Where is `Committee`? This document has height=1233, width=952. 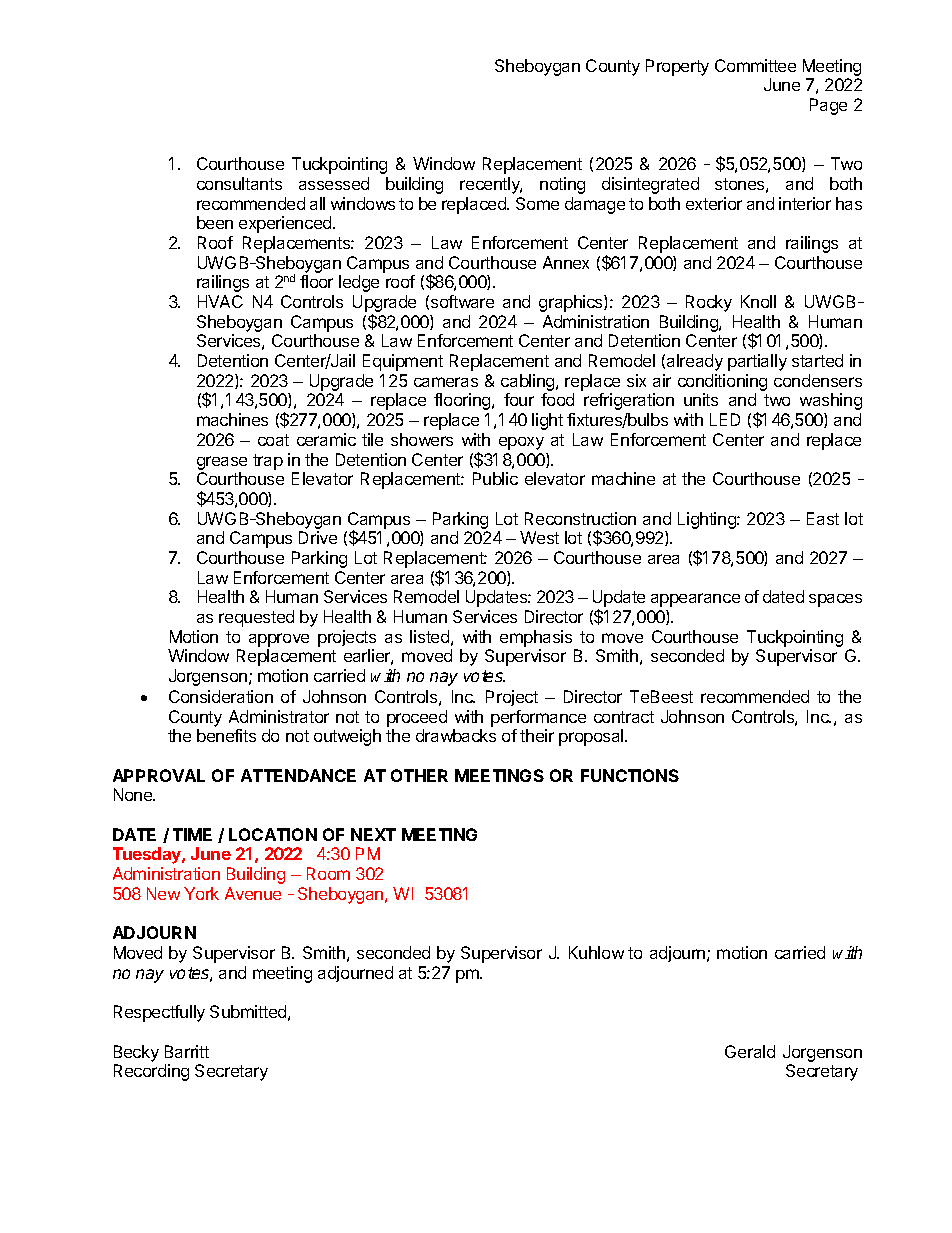 Committee is located at coordinates (755, 65).
